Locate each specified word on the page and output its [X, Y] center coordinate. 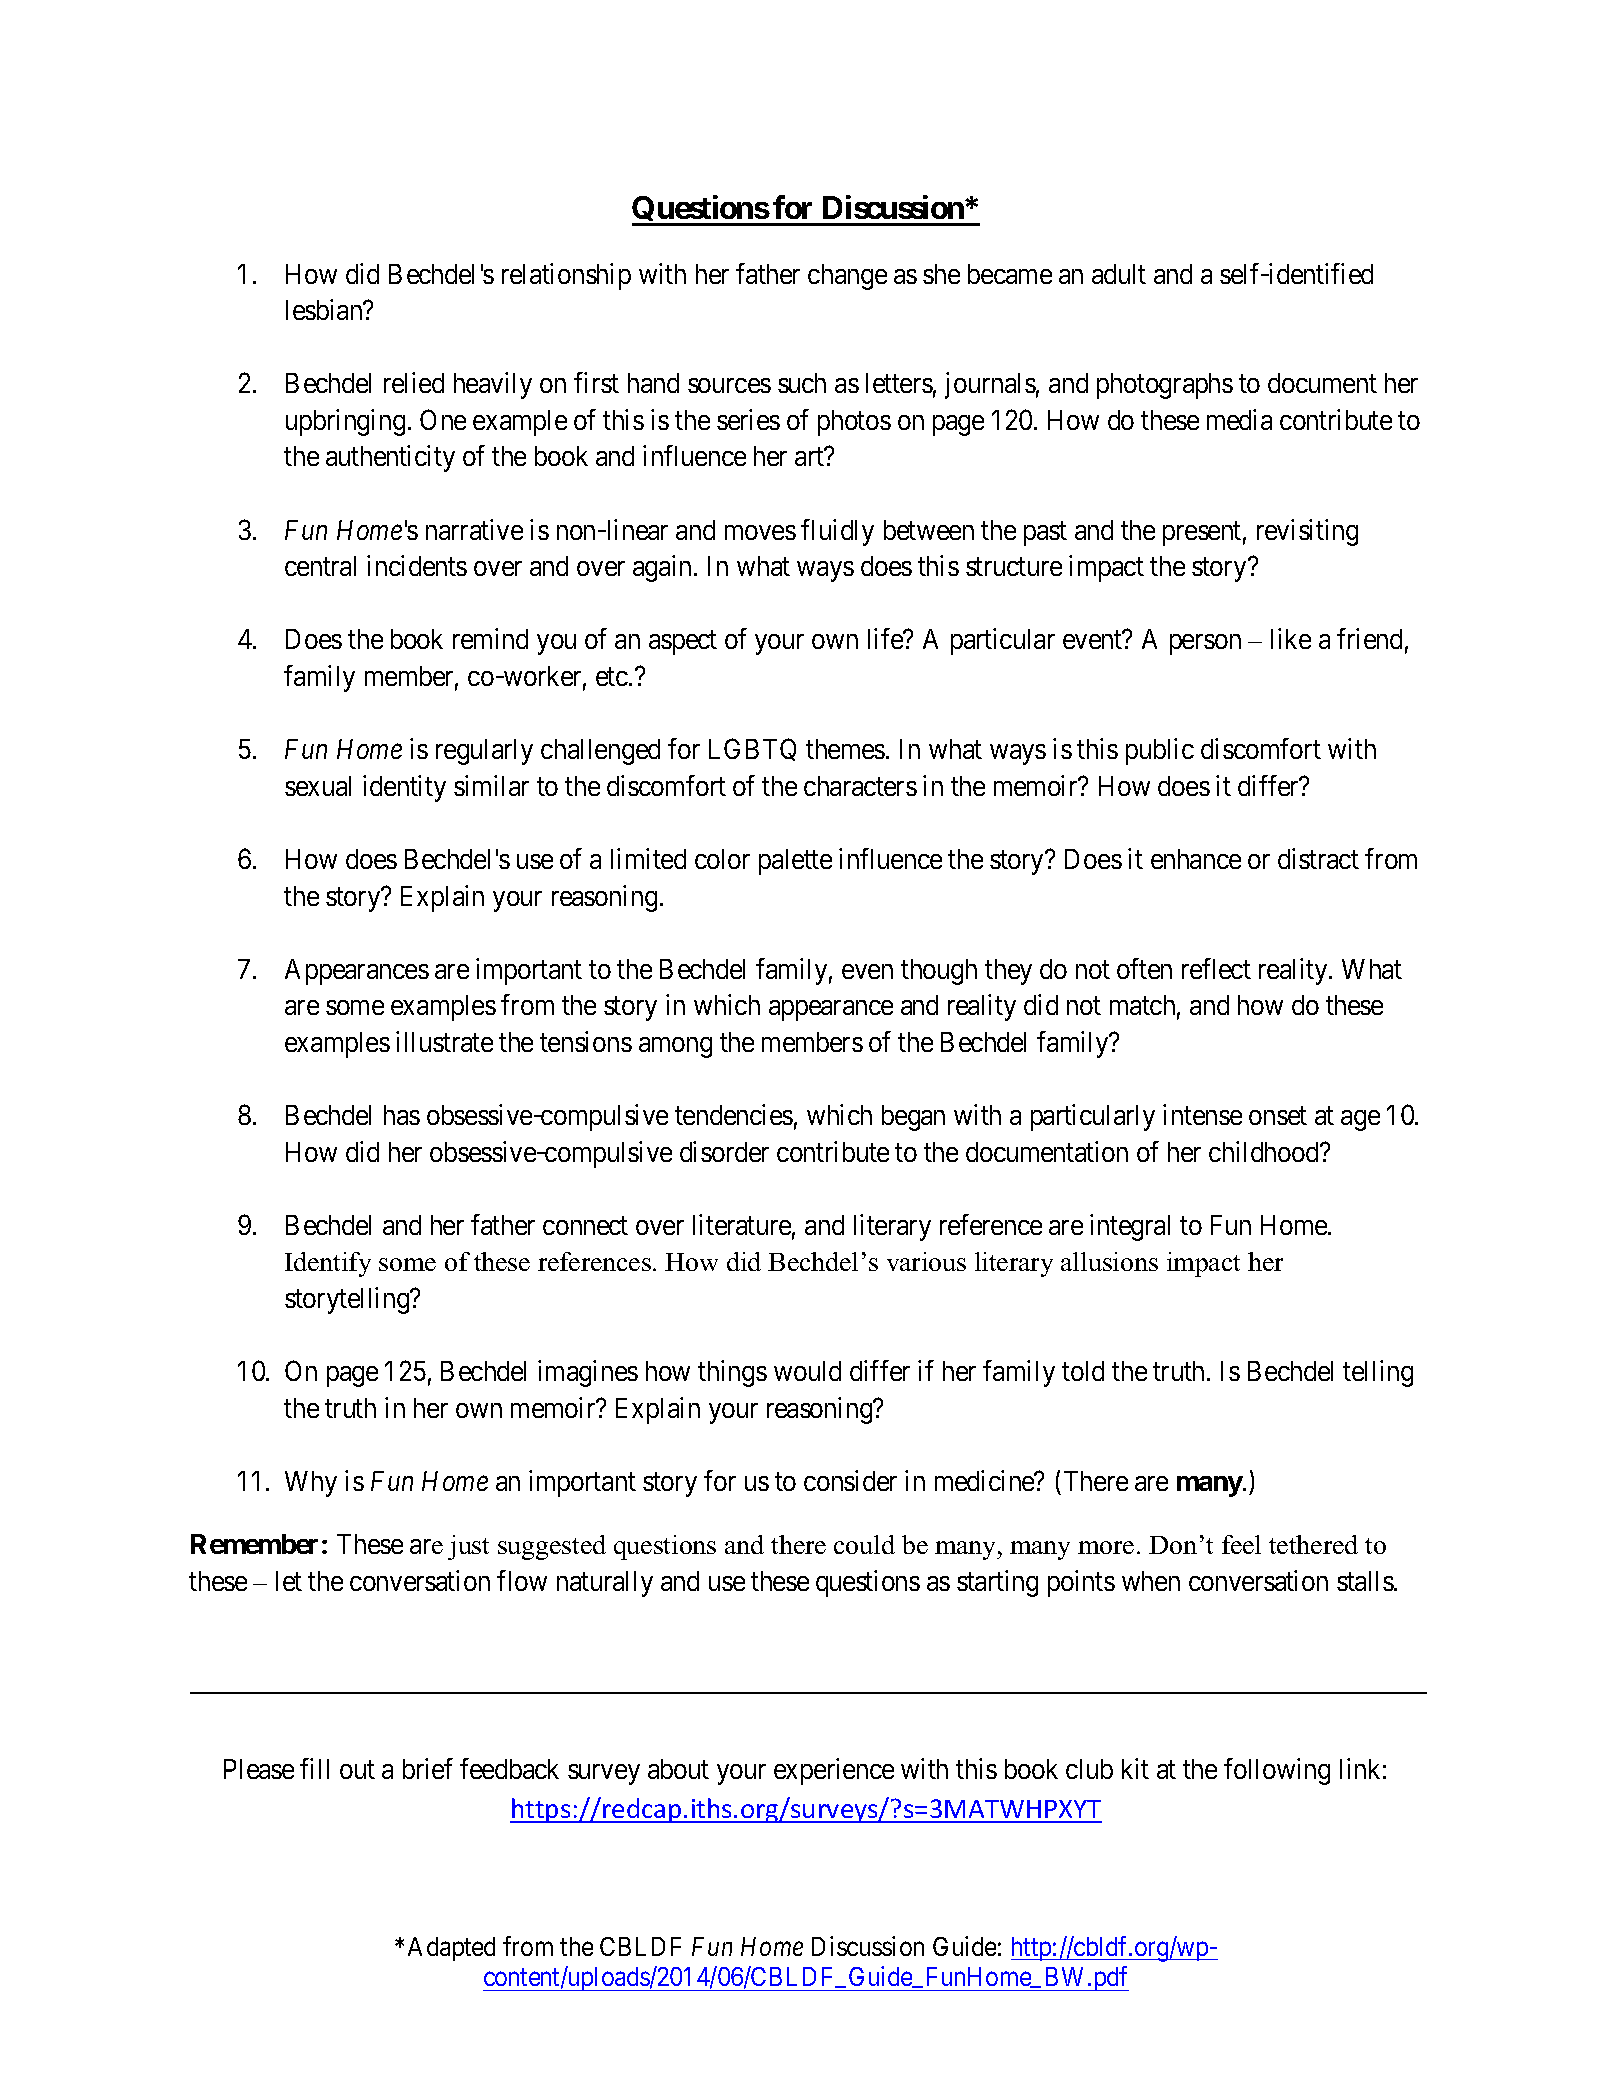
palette [795, 862]
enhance [1196, 859]
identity [404, 788]
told [1083, 1371]
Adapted [451, 1949]
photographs [1165, 386]
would [807, 1371]
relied [414, 382]
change [847, 277]
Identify [328, 1264]
